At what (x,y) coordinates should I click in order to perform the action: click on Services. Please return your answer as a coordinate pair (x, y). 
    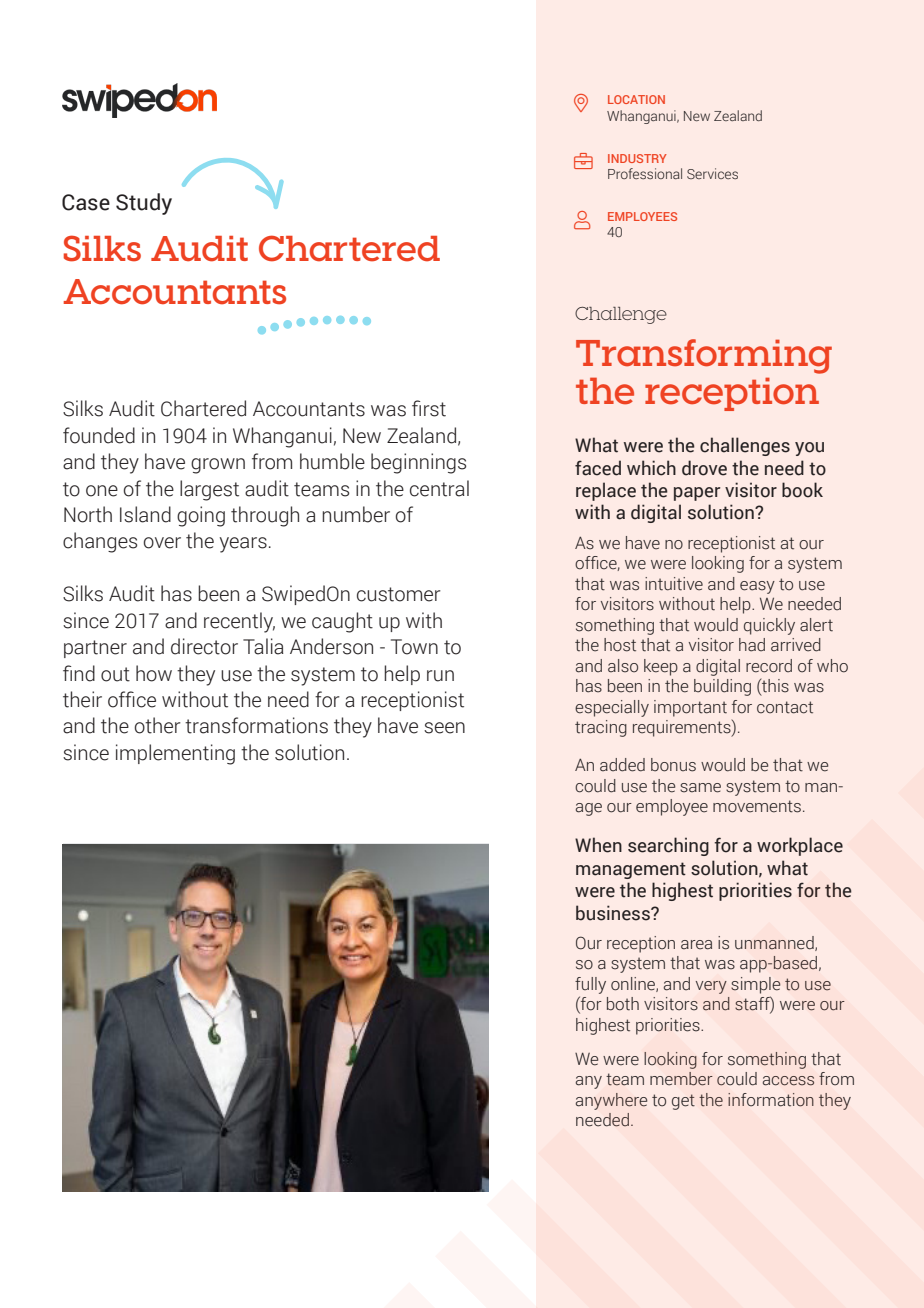
    Looking at the image, I should click on (712, 173).
